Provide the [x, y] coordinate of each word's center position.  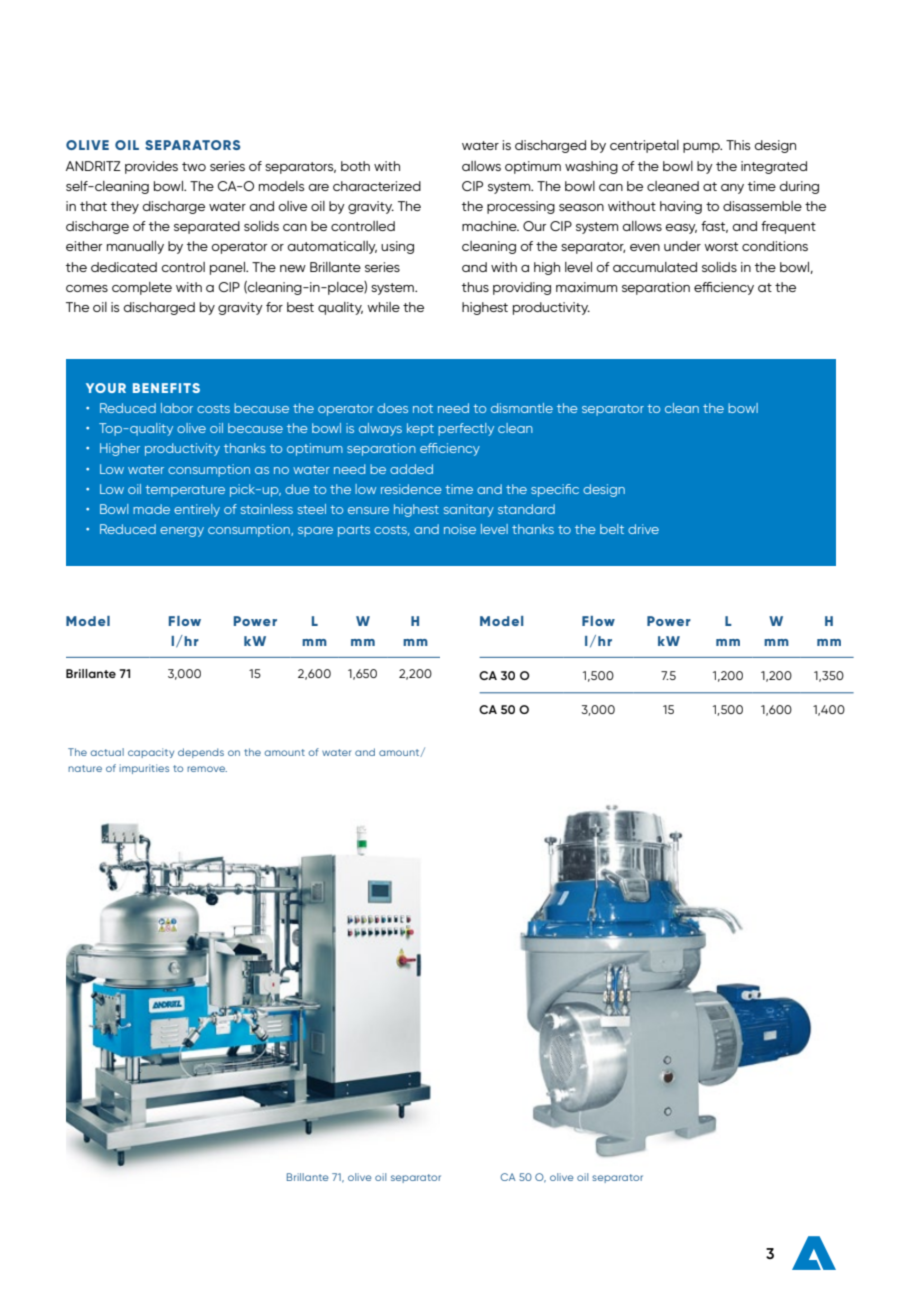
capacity [151, 753]
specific [555, 490]
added [411, 469]
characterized [377, 186]
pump [702, 148]
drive [643, 529]
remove [207, 769]
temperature [185, 491]
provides [151, 167]
